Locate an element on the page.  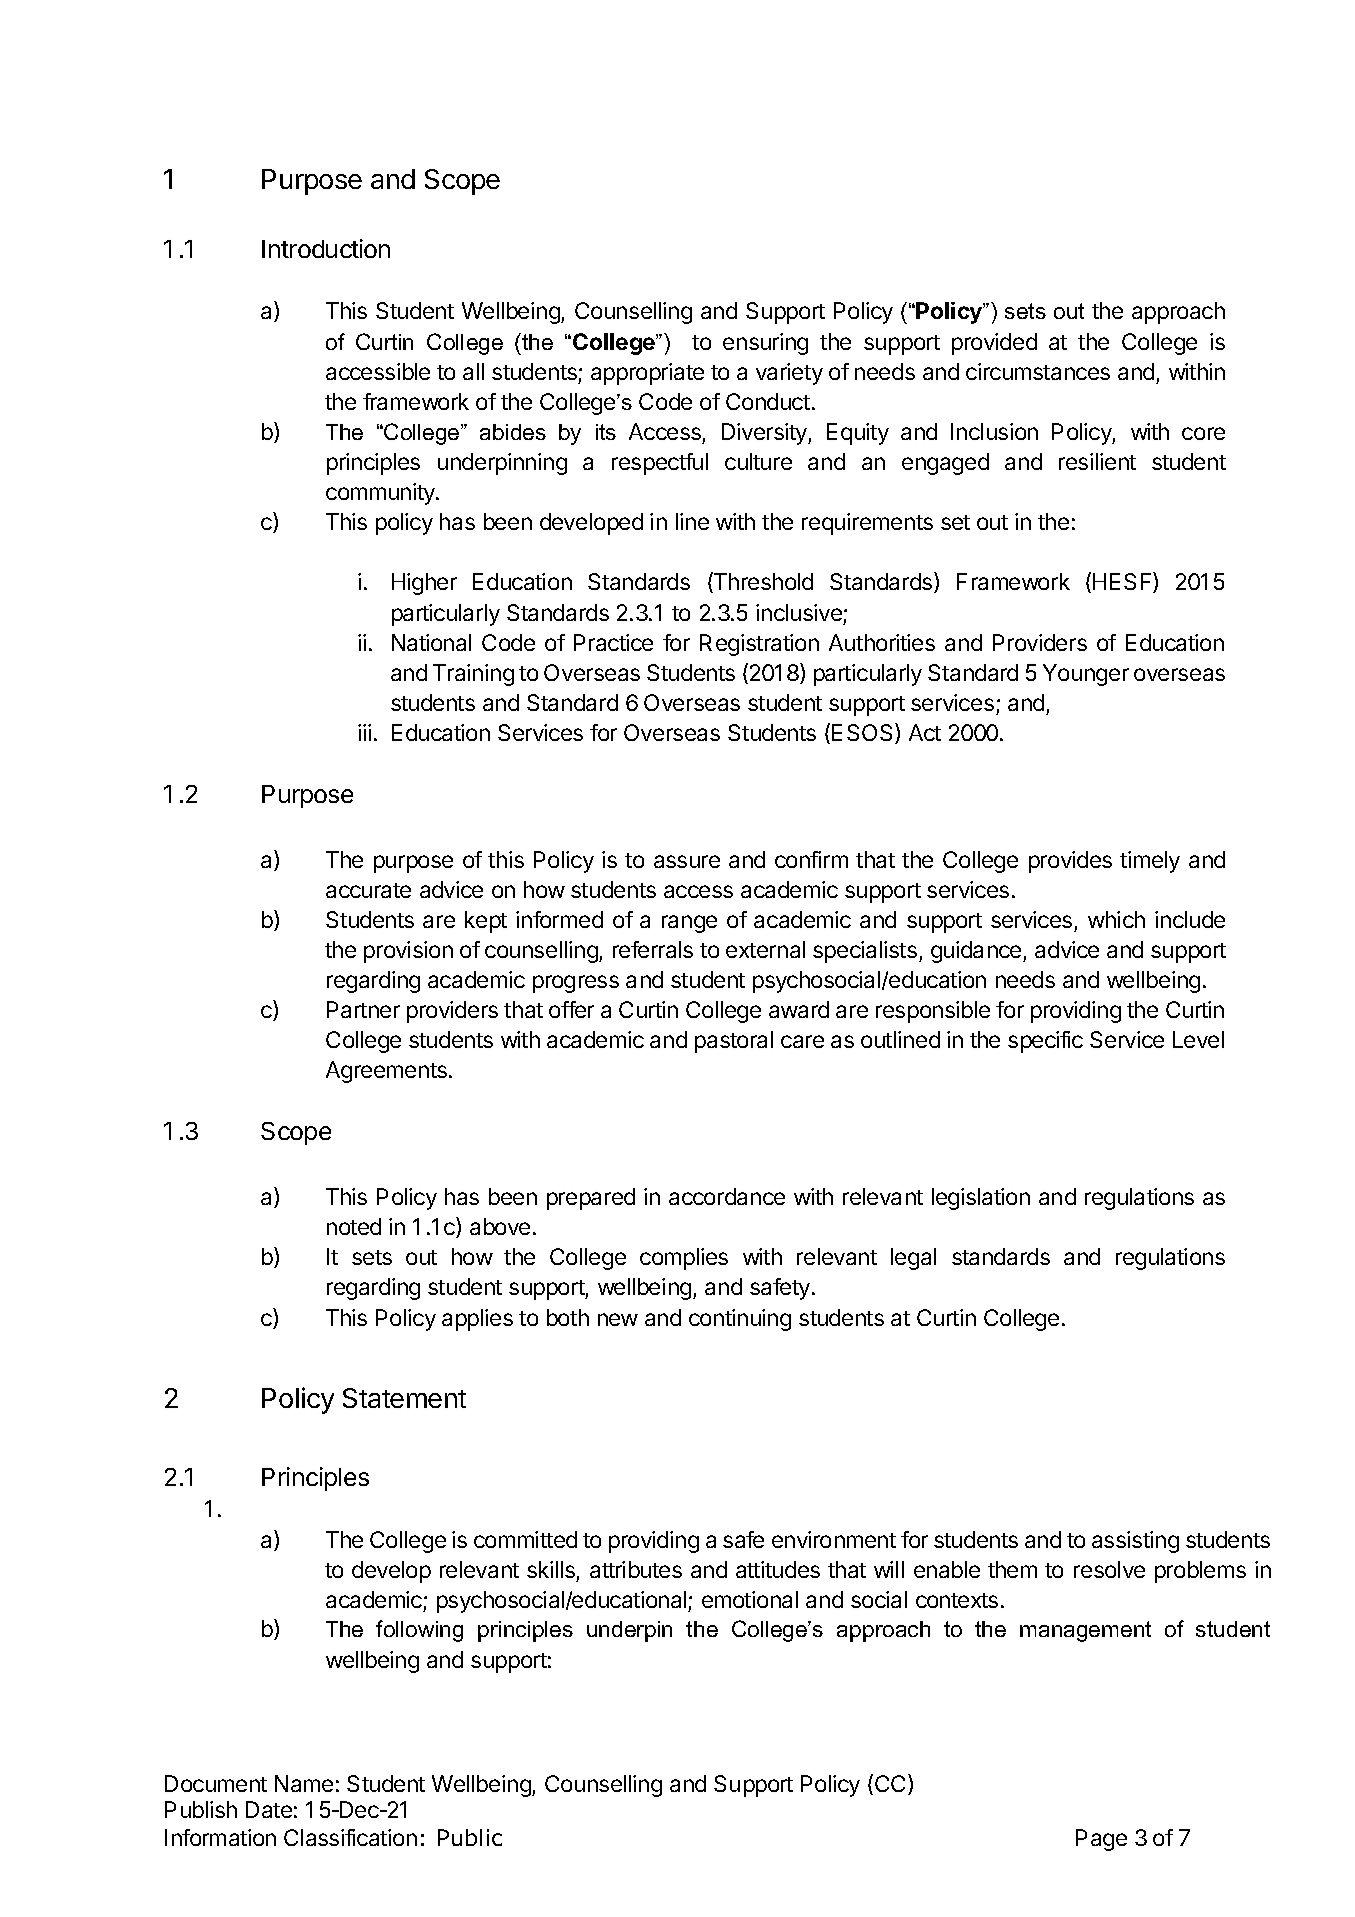
Introduction is located at coordinates (326, 248).
